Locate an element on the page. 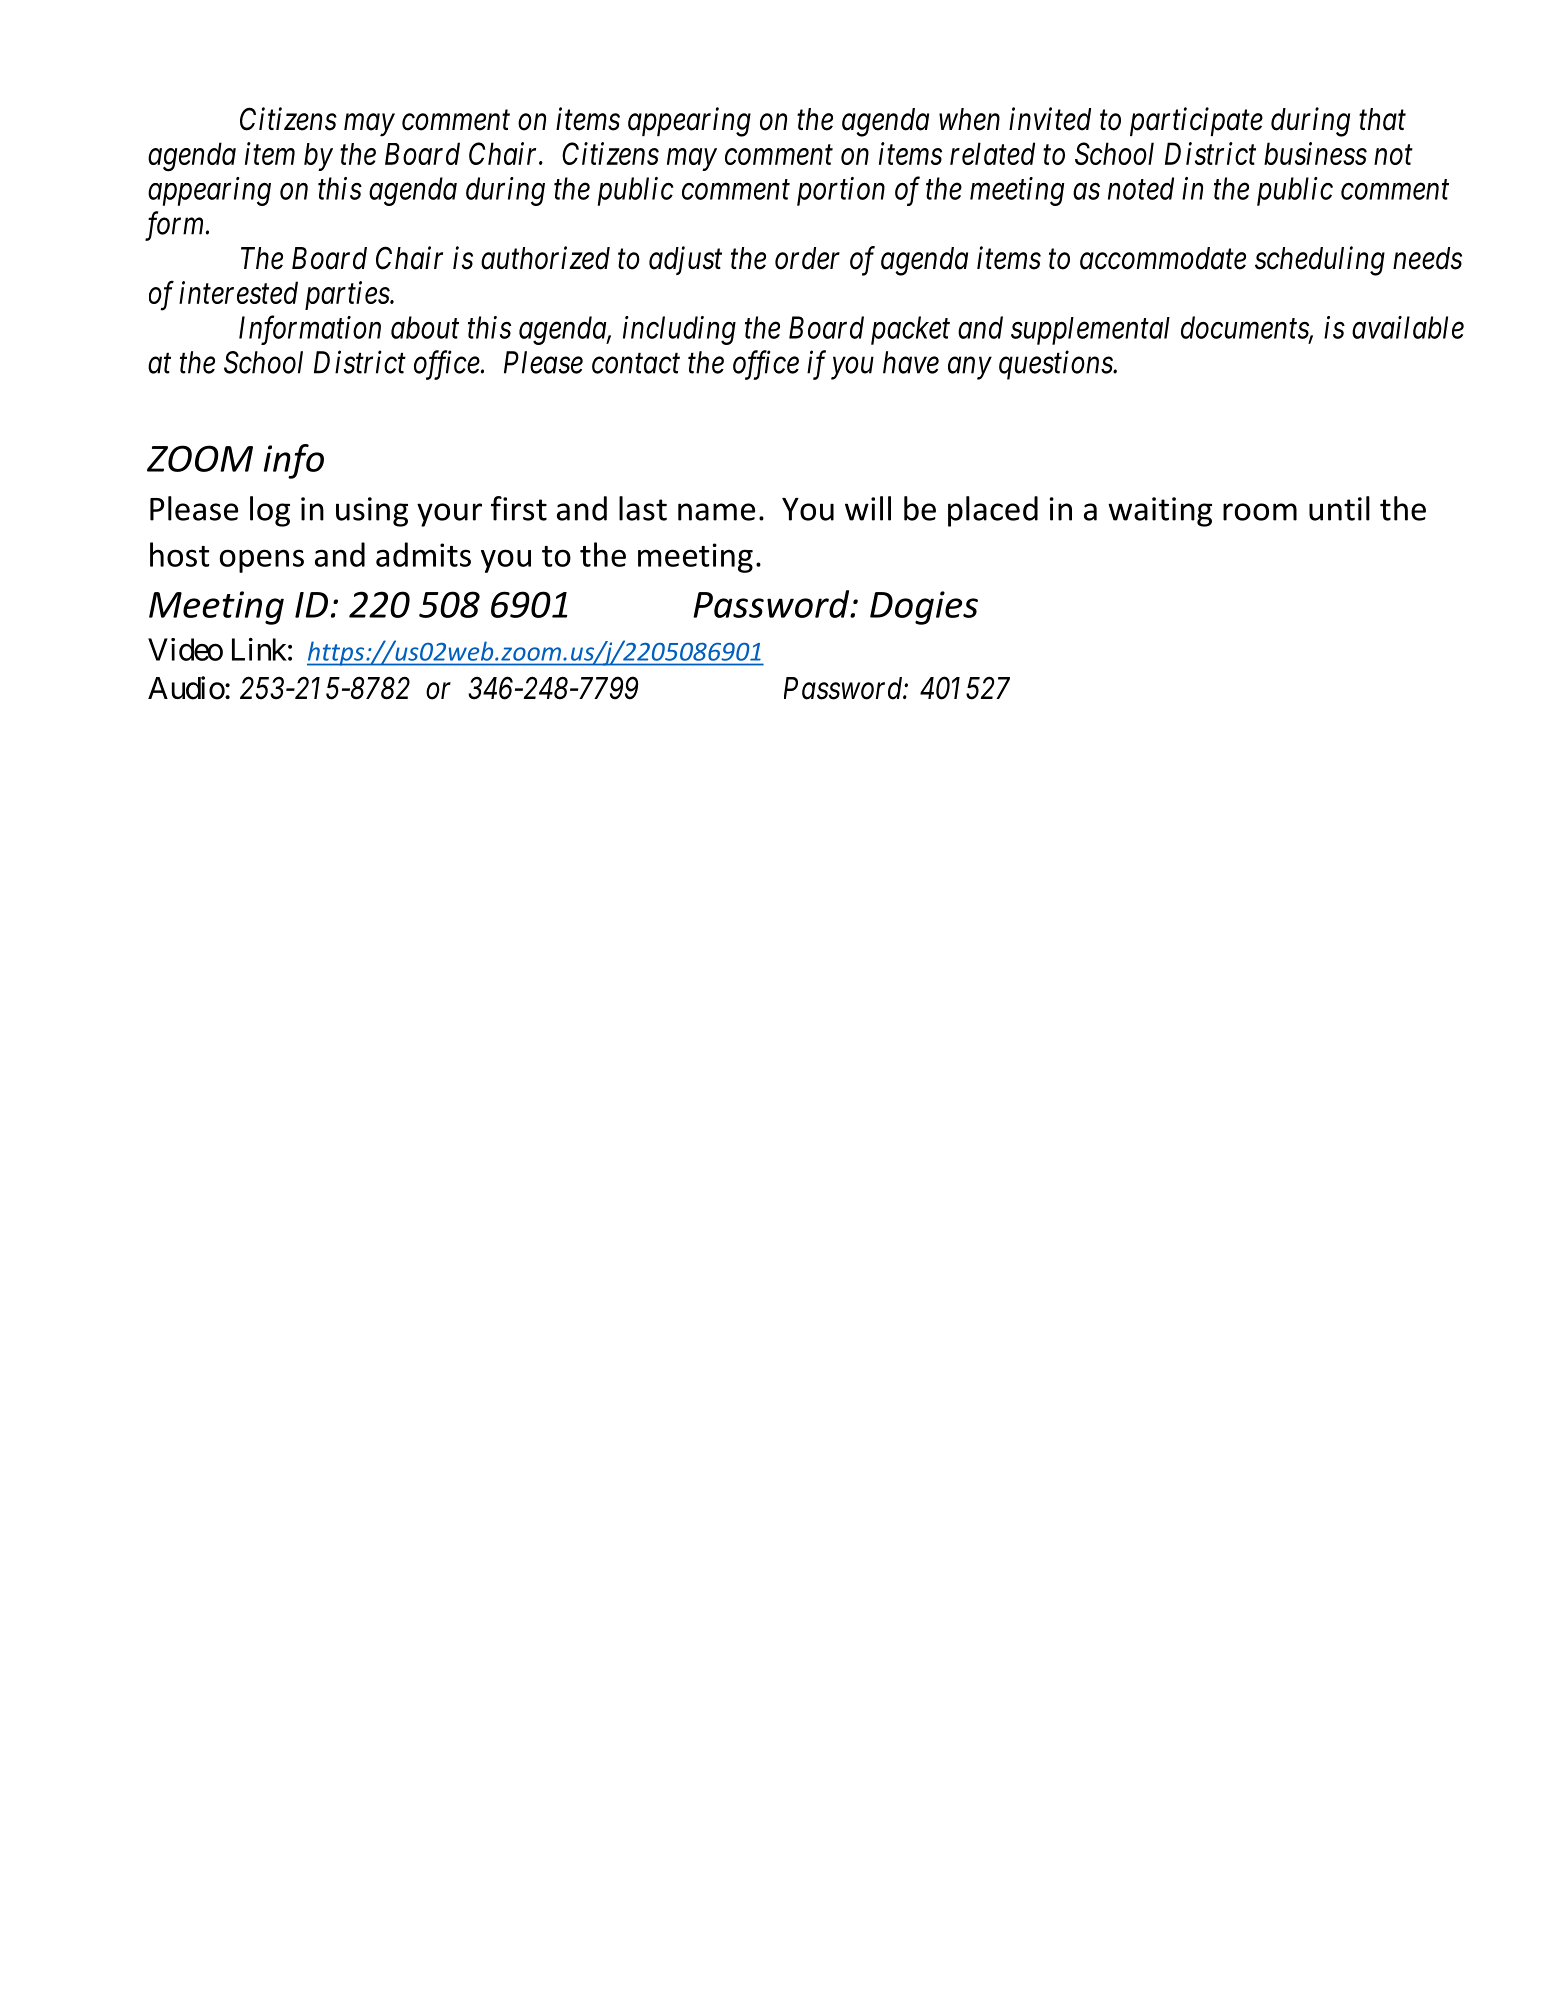  questions is located at coordinates (1056, 365).
